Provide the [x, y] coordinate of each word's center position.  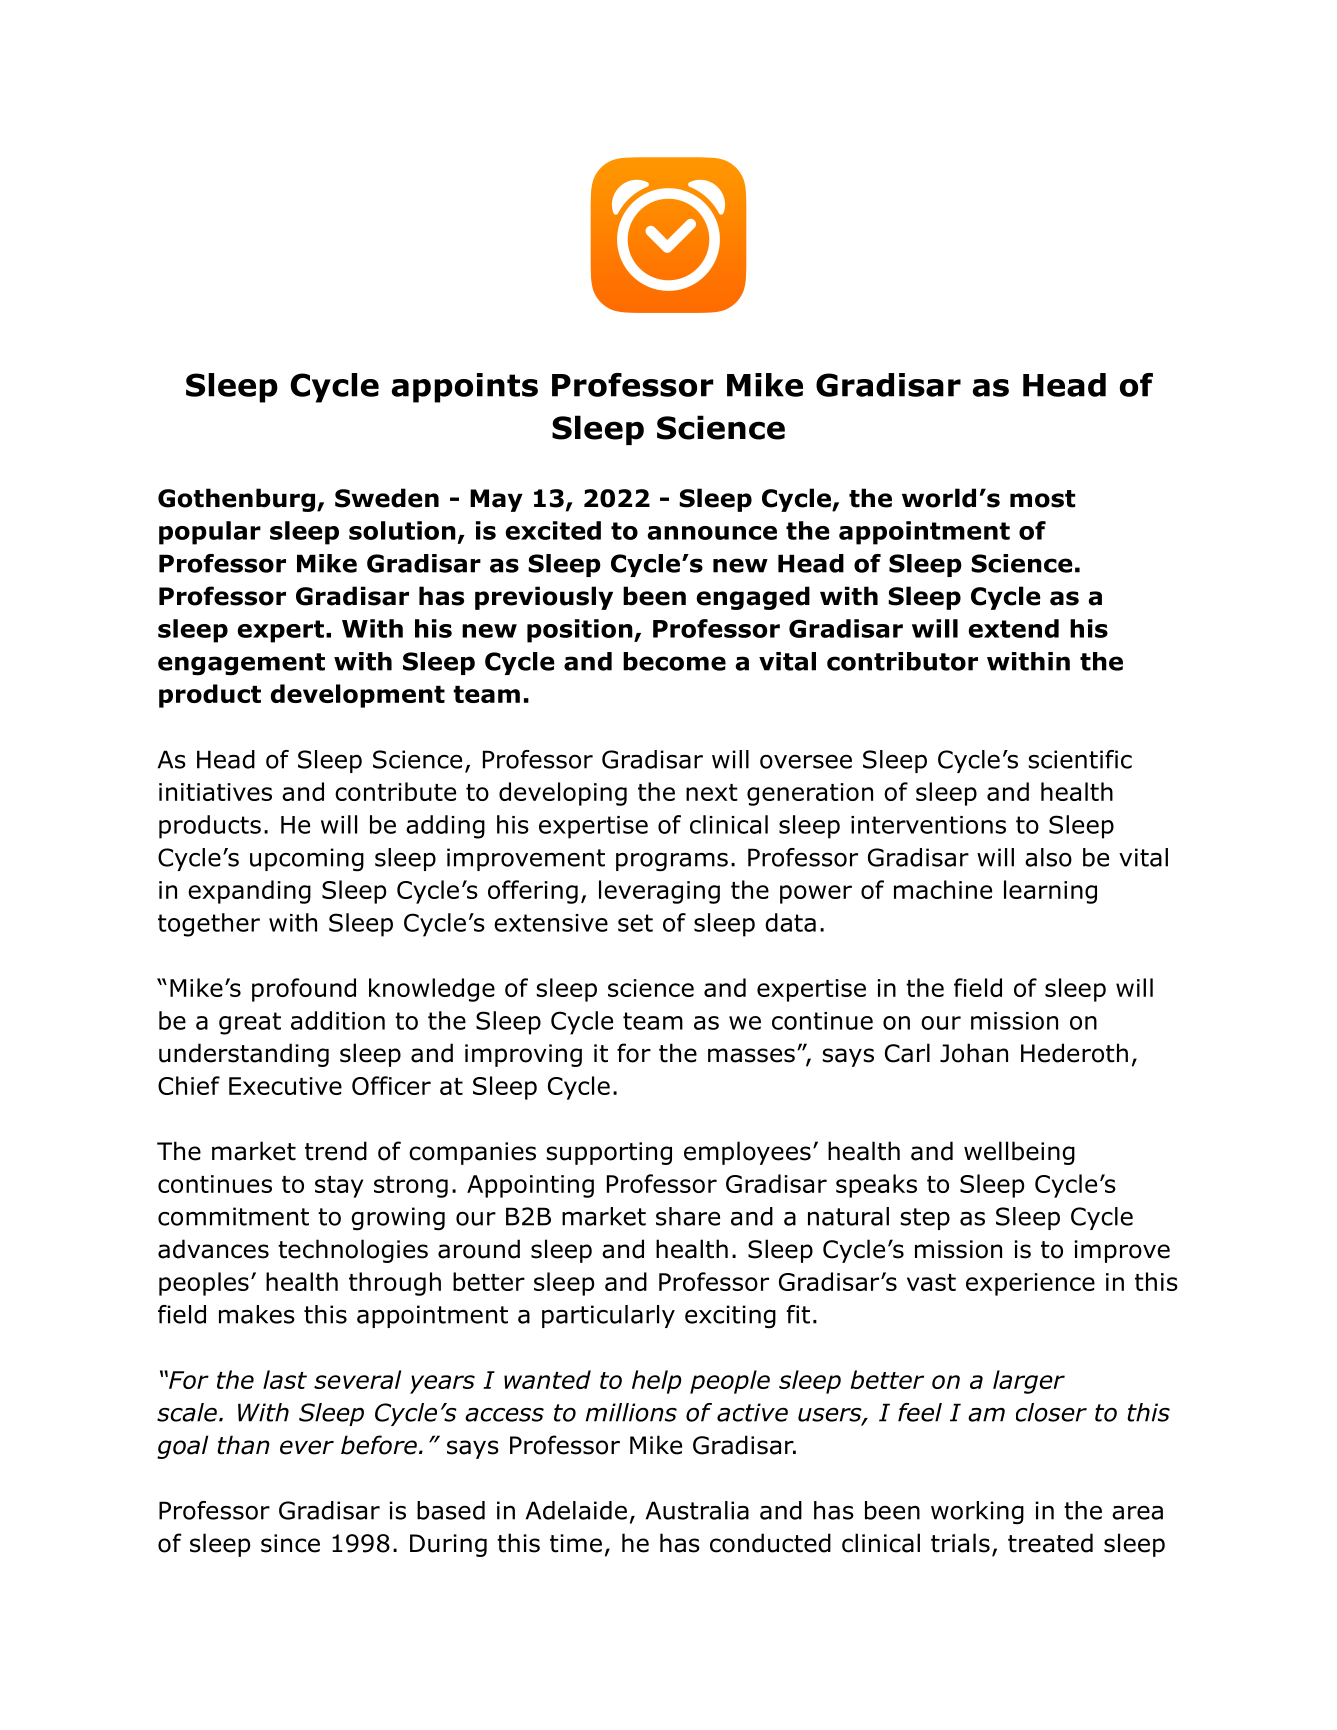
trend [336, 1151]
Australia [697, 1510]
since [290, 1543]
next [712, 792]
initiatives [215, 792]
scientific [1080, 759]
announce [712, 533]
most [1042, 499]
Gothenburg [238, 500]
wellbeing [1019, 1153]
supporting [609, 1153]
